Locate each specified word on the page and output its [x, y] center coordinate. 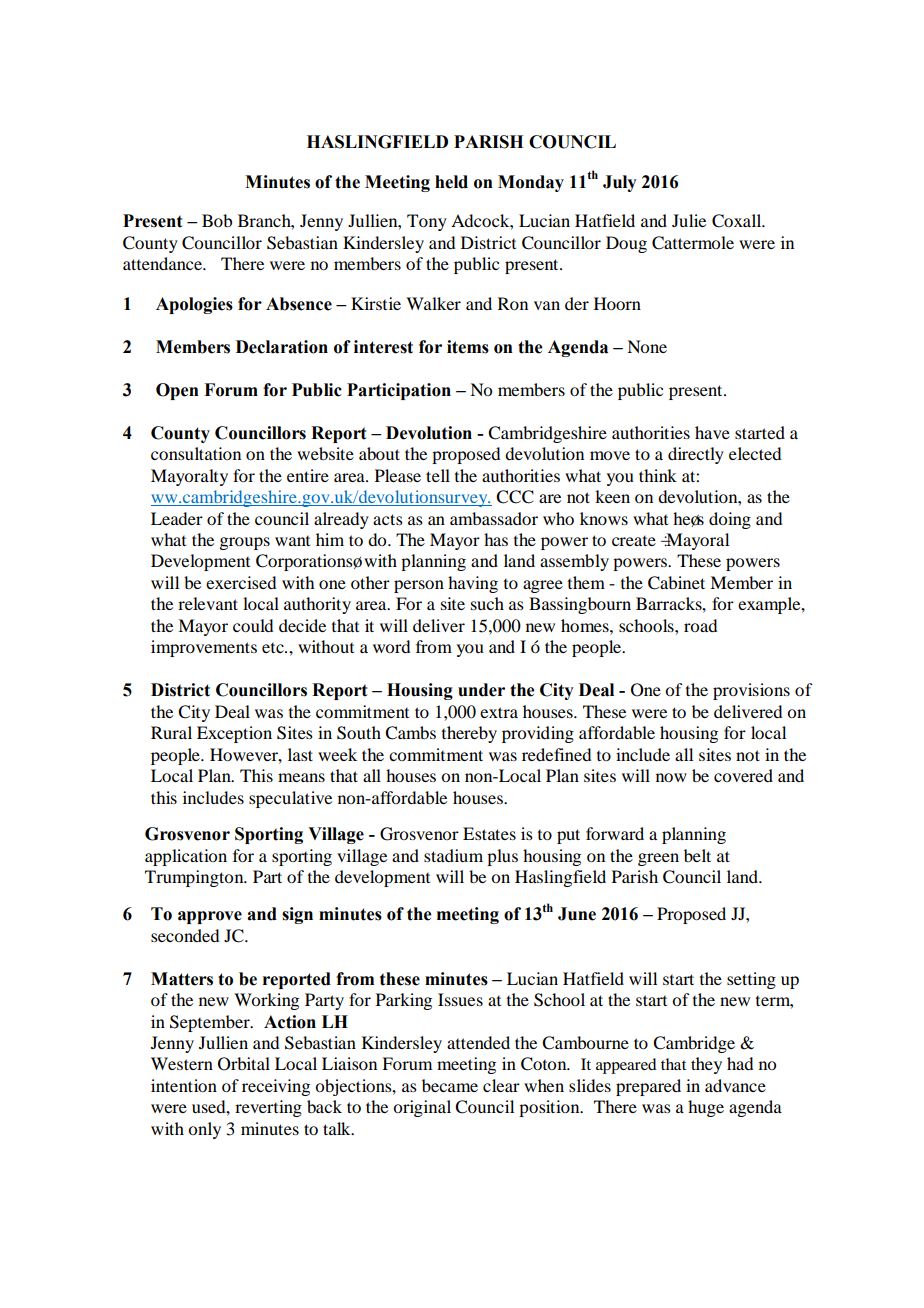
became [450, 1085]
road [700, 625]
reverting [268, 1108]
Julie [689, 220]
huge [706, 1108]
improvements [204, 648]
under [481, 690]
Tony [427, 222]
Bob [217, 220]
